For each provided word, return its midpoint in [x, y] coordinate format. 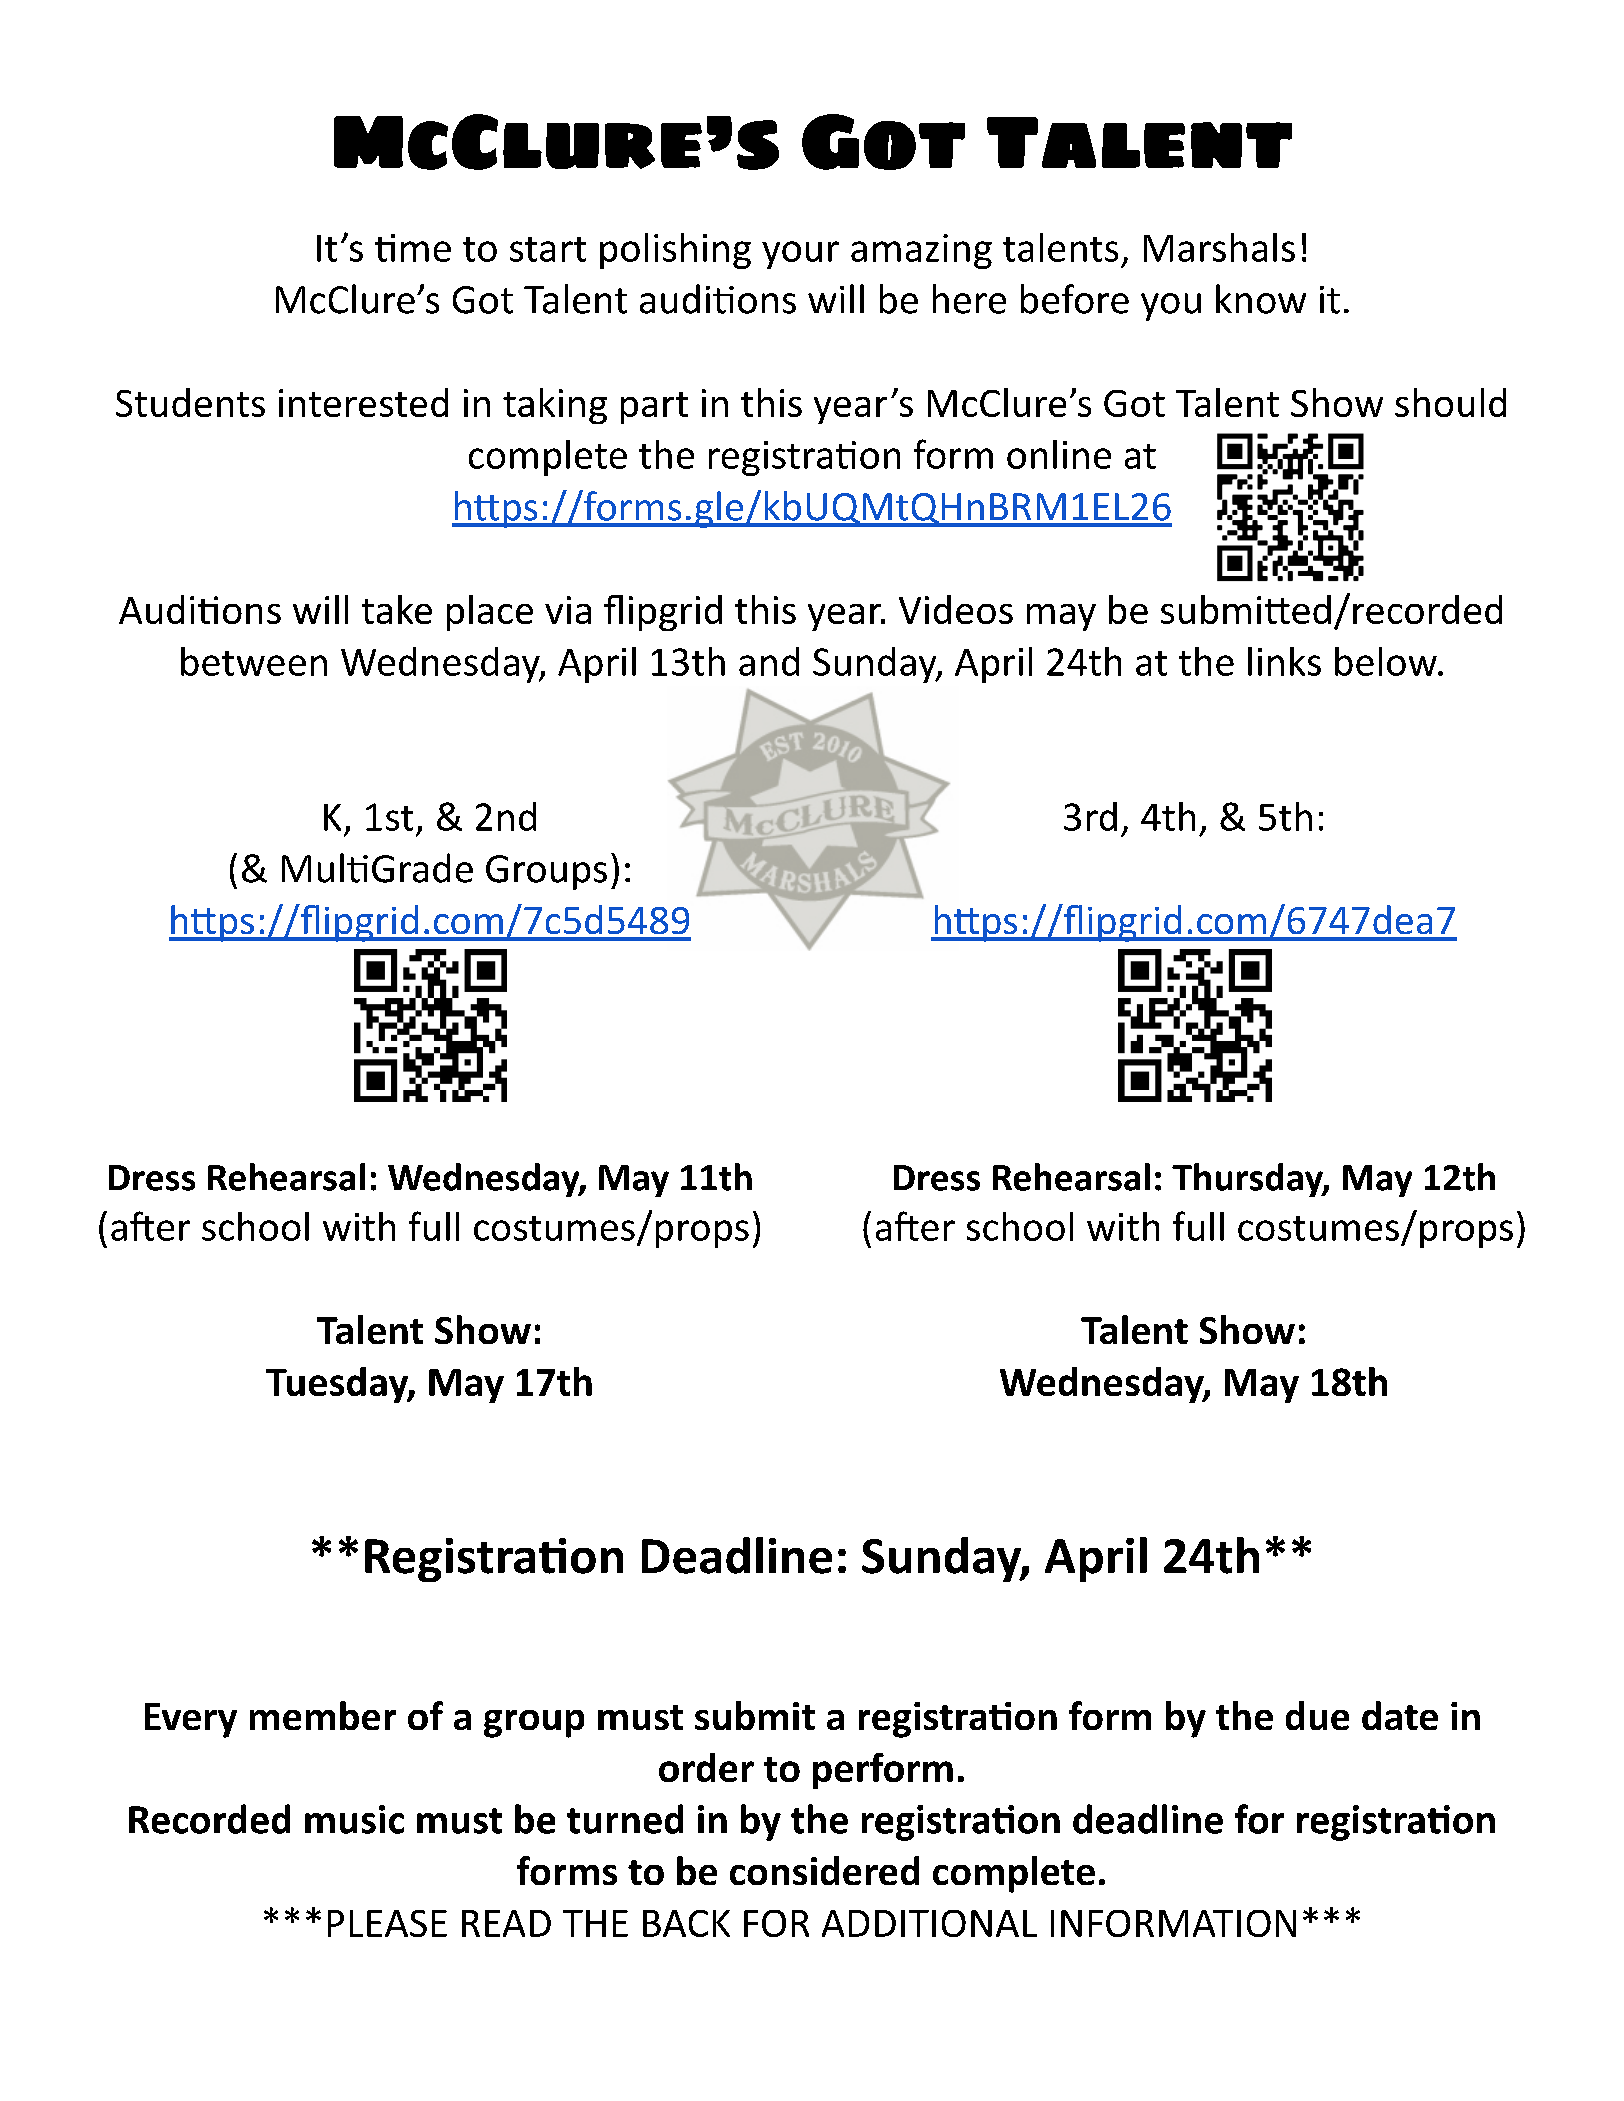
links [1284, 661]
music [354, 1819]
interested [363, 402]
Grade [422, 868]
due [1317, 1715]
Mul [313, 868]
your [800, 255]
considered [824, 1870]
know [1261, 299]
